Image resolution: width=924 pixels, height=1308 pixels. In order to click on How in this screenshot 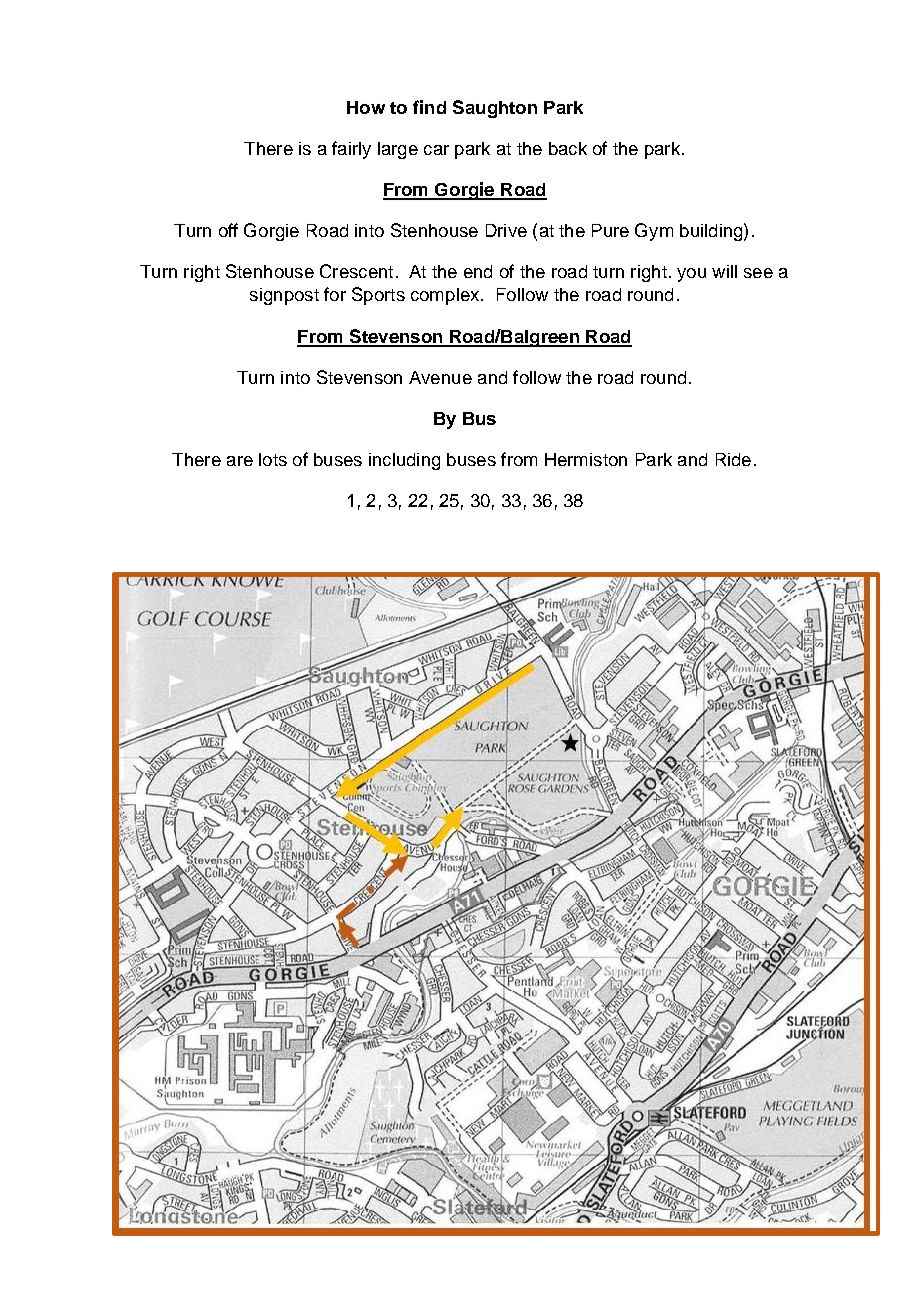, I will do `click(366, 107)`.
